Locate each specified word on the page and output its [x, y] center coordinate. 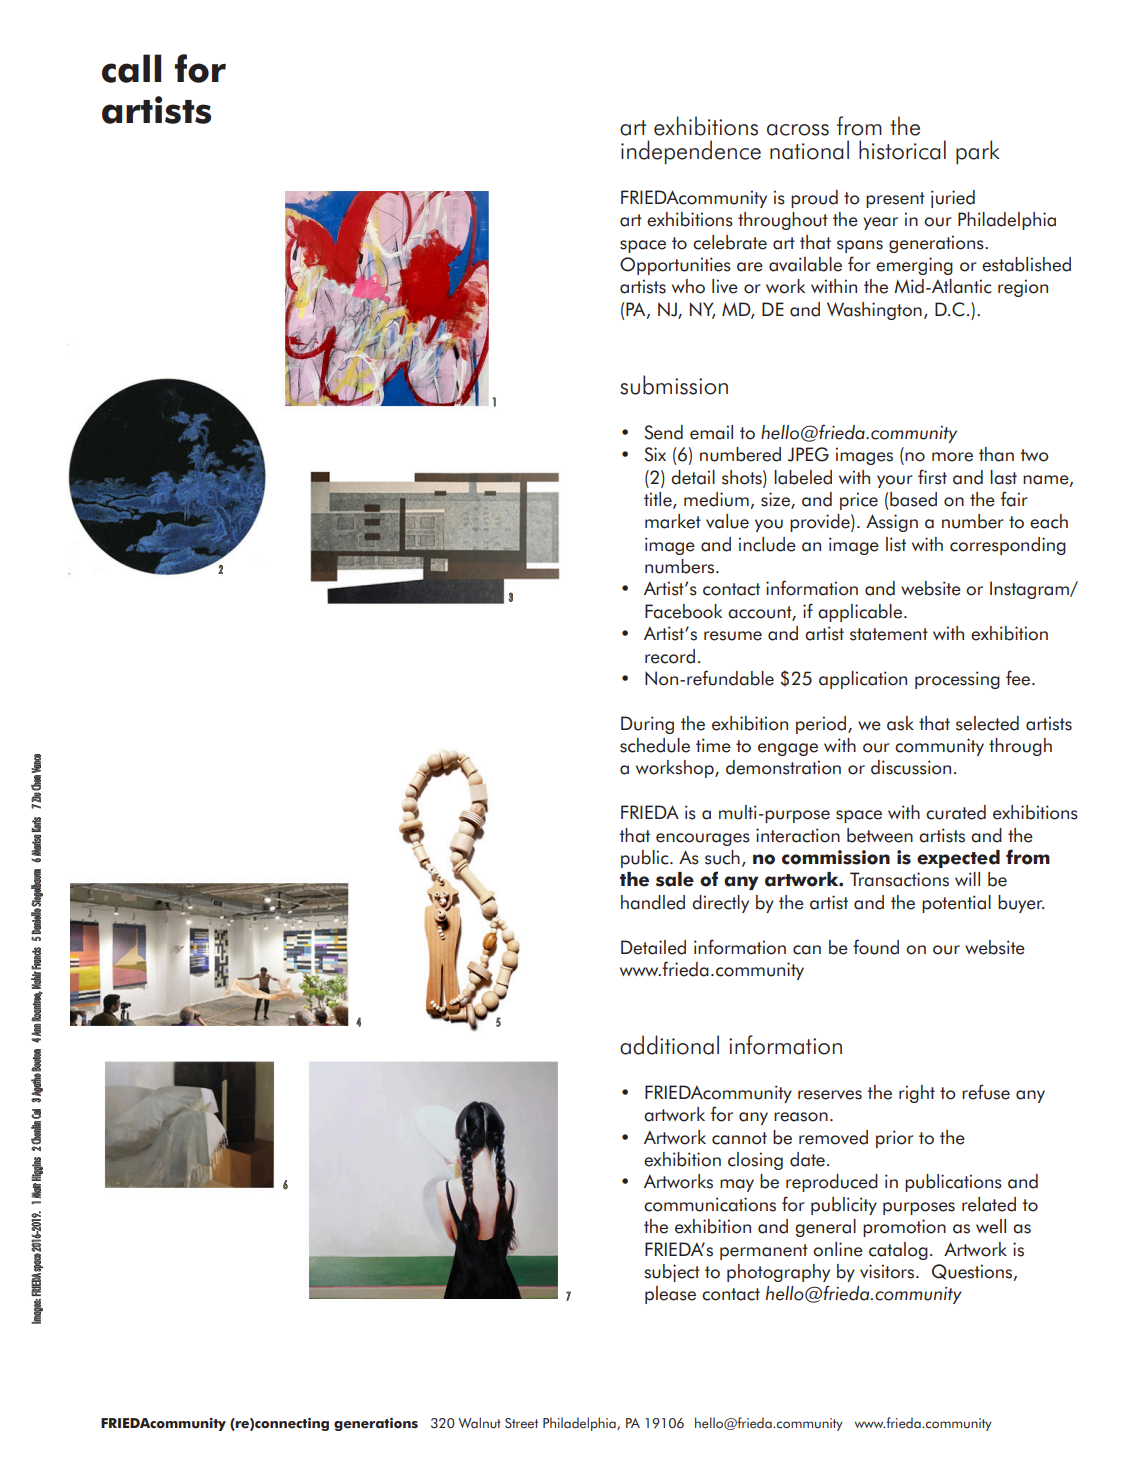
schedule [655, 745]
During [647, 725]
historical [902, 150]
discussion [911, 767]
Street [521, 1423]
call [131, 68]
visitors [888, 1271]
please [670, 1295]
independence [691, 152]
